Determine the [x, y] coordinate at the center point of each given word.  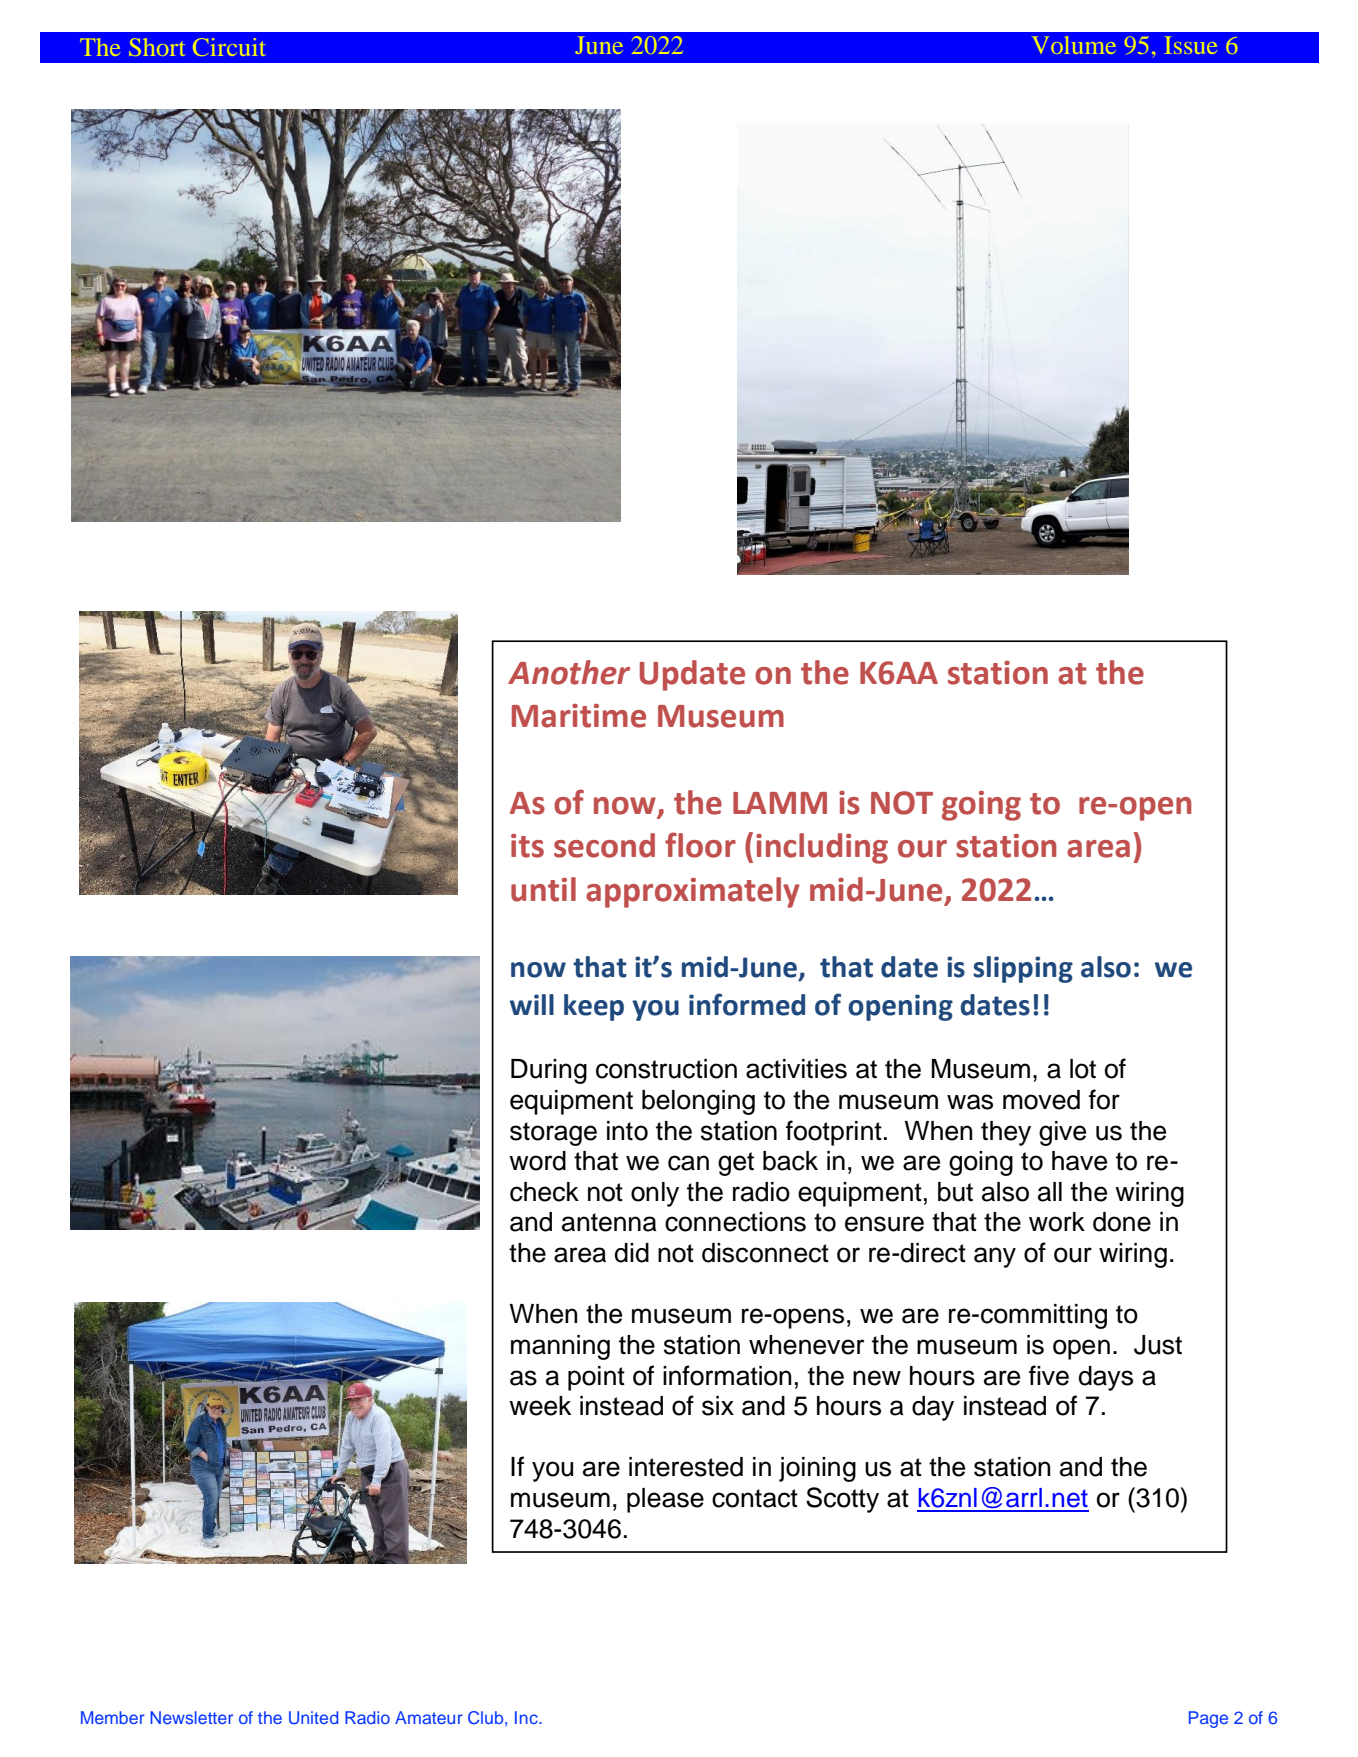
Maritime [579, 716]
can [688, 1163]
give [1062, 1133]
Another [569, 672]
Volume [1074, 45]
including [822, 848]
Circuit [229, 47]
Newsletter [191, 1717]
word [537, 1161]
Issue [1191, 45]
